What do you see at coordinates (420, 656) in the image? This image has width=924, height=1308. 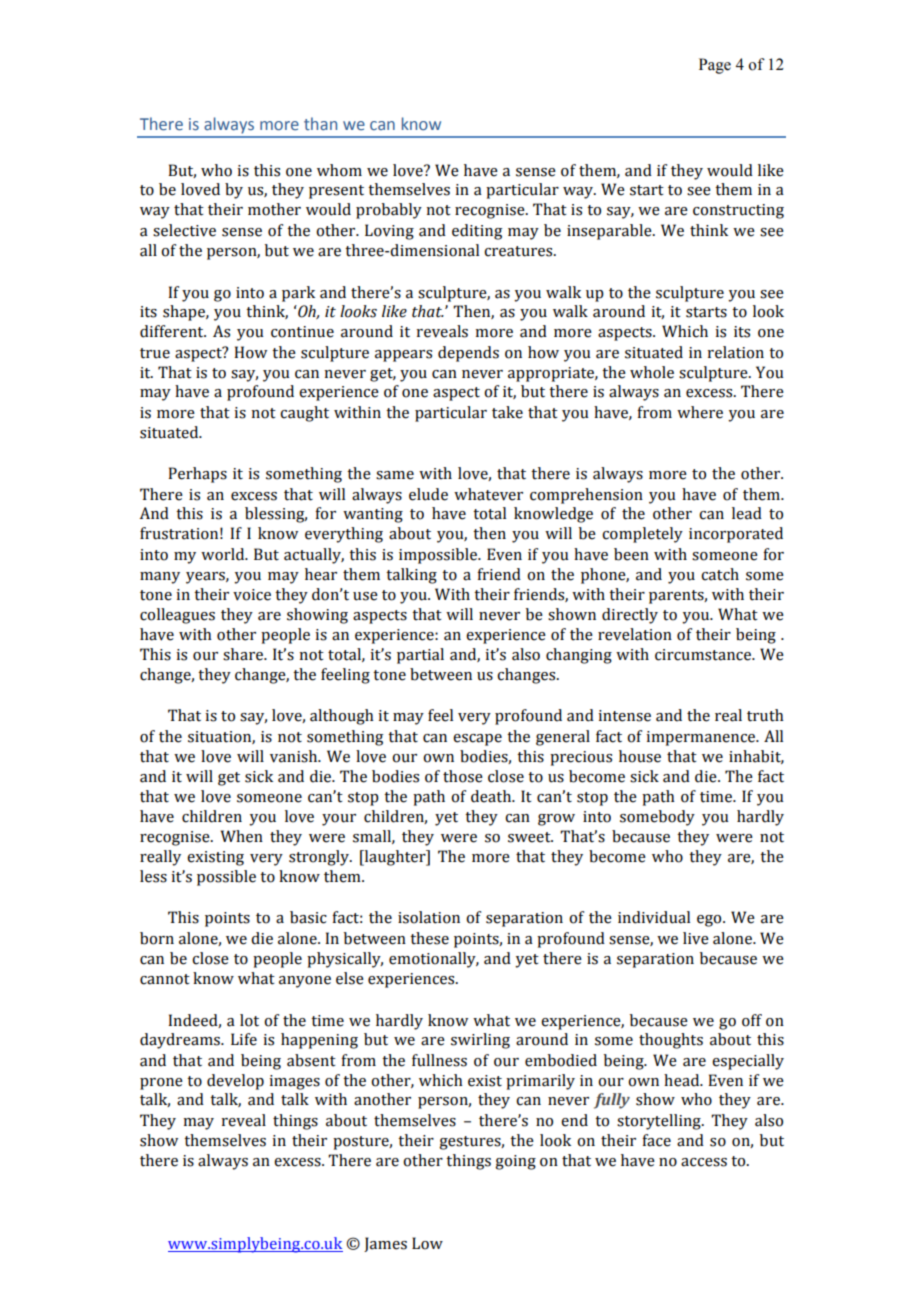 I see `partial` at bounding box center [420, 656].
